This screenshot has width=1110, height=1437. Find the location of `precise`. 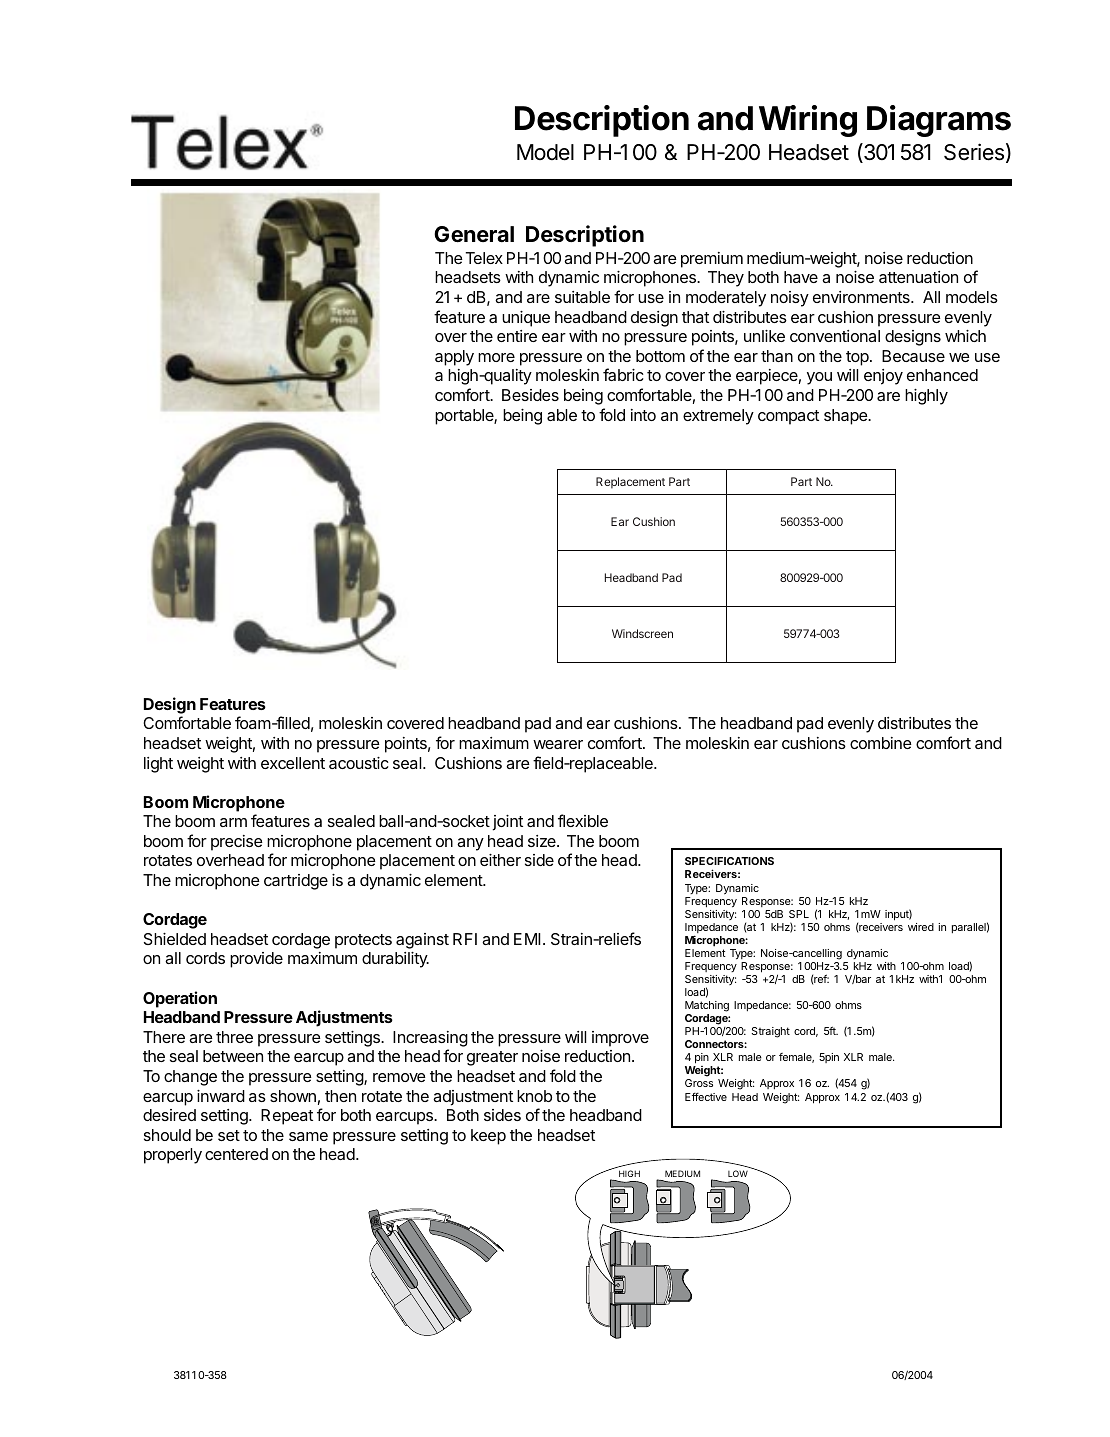

precise is located at coordinates (237, 843).
